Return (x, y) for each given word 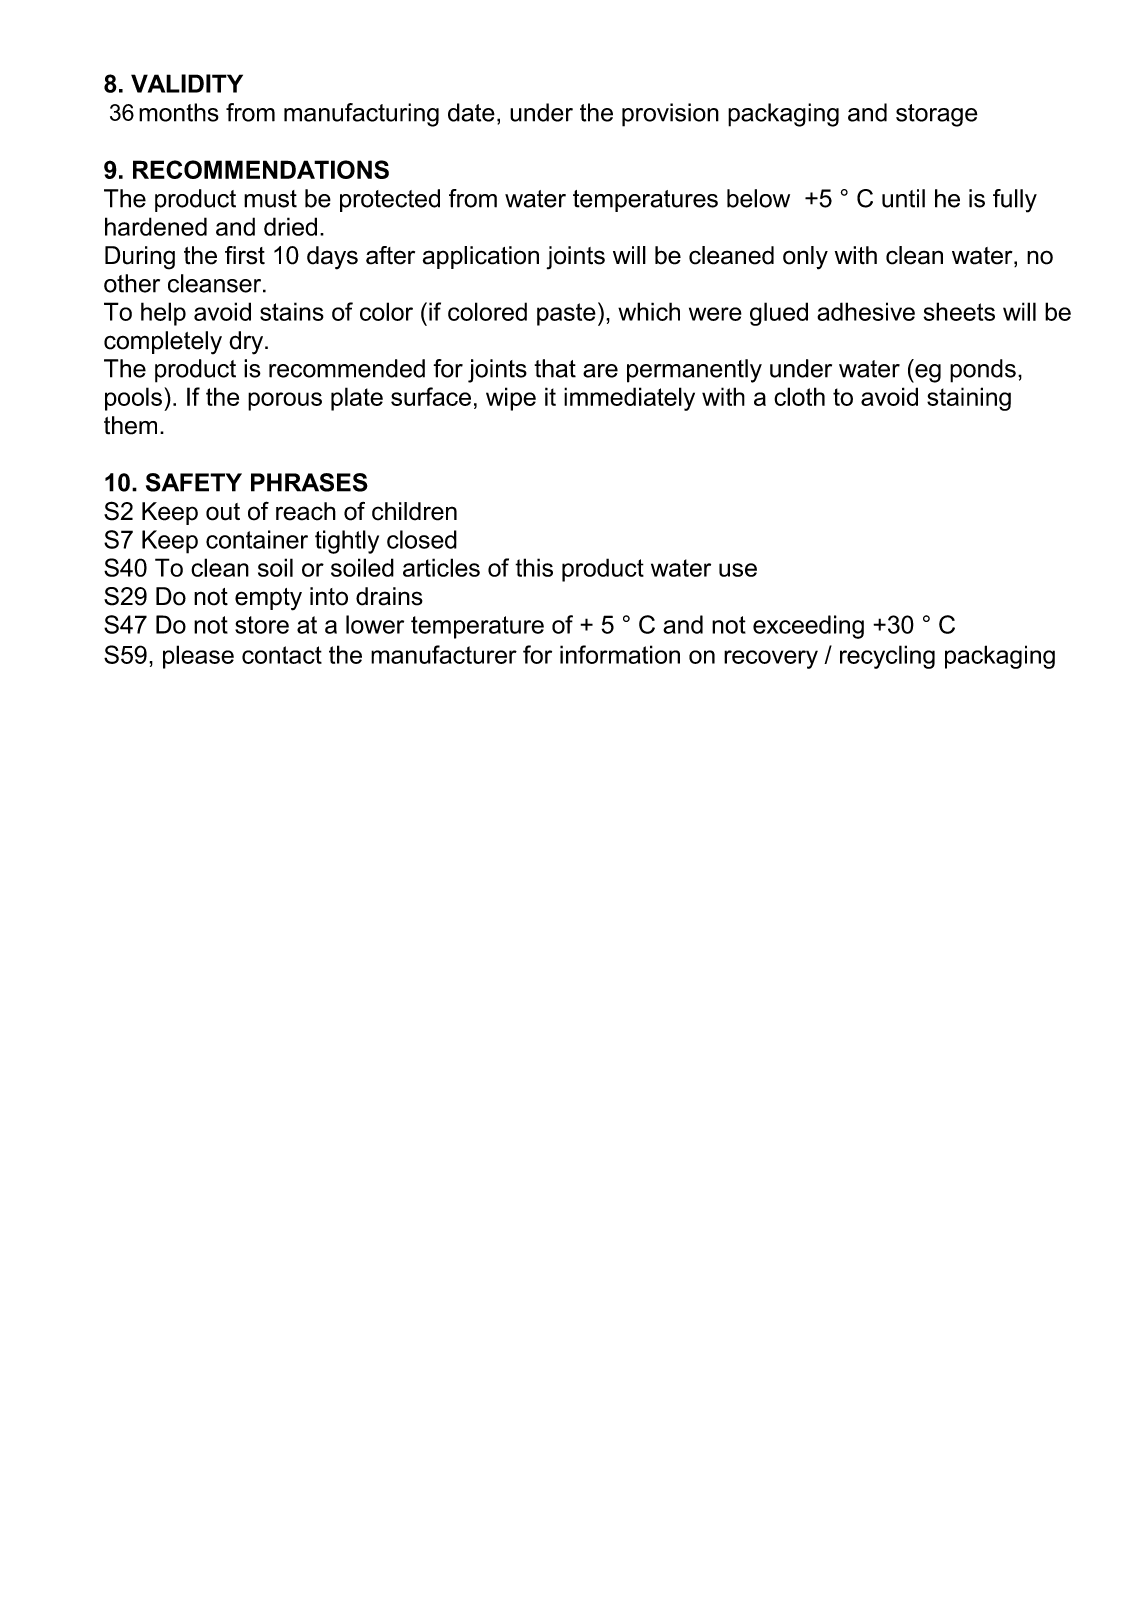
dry (247, 343)
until (903, 198)
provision (670, 115)
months (179, 112)
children (414, 511)
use (738, 570)
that (555, 368)
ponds (983, 371)
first (245, 255)
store (262, 625)
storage (937, 115)
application (481, 257)
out (223, 512)
